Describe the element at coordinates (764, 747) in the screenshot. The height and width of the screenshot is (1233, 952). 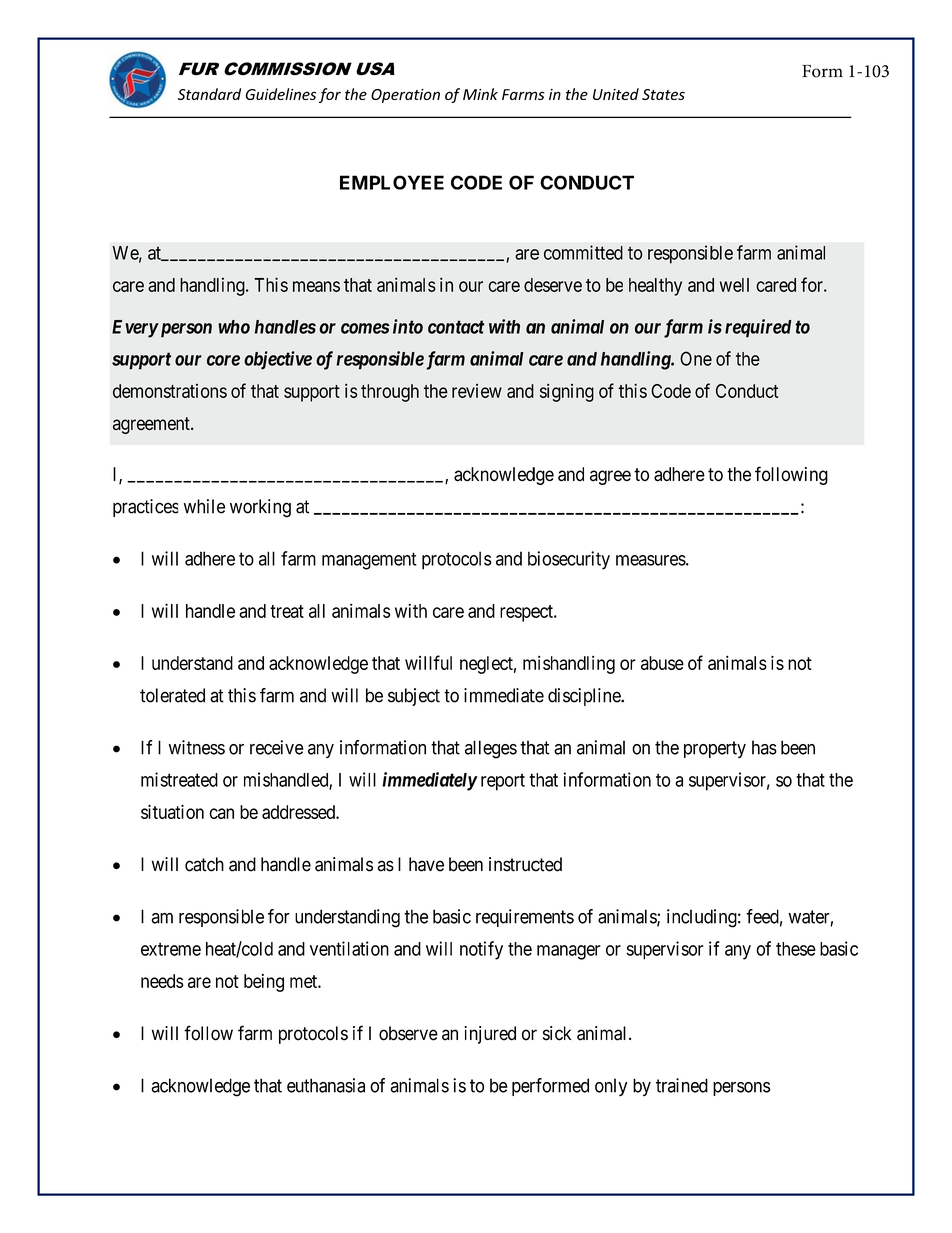
I see `has` at that location.
